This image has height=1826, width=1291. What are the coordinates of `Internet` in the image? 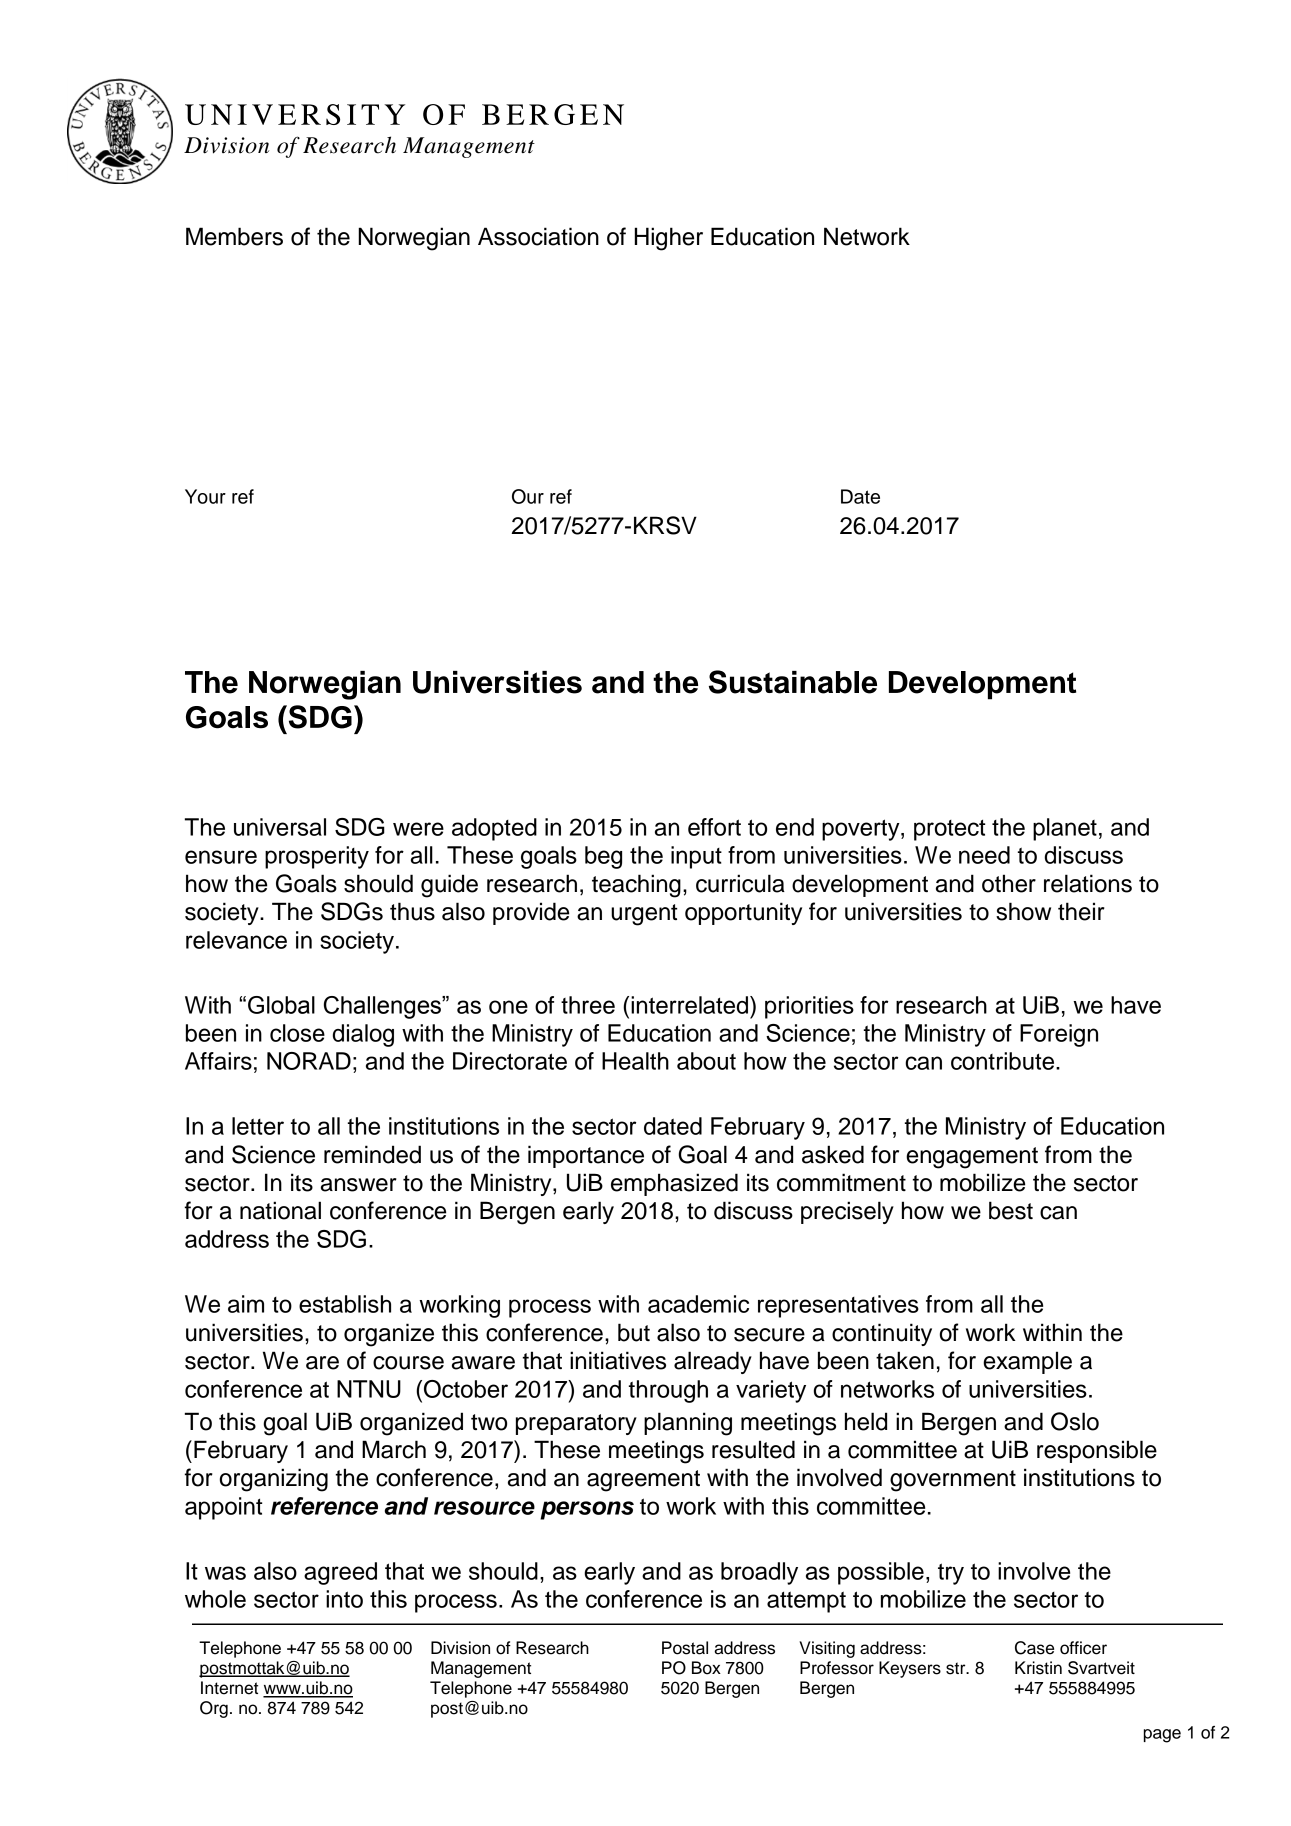 It's located at (229, 1688).
